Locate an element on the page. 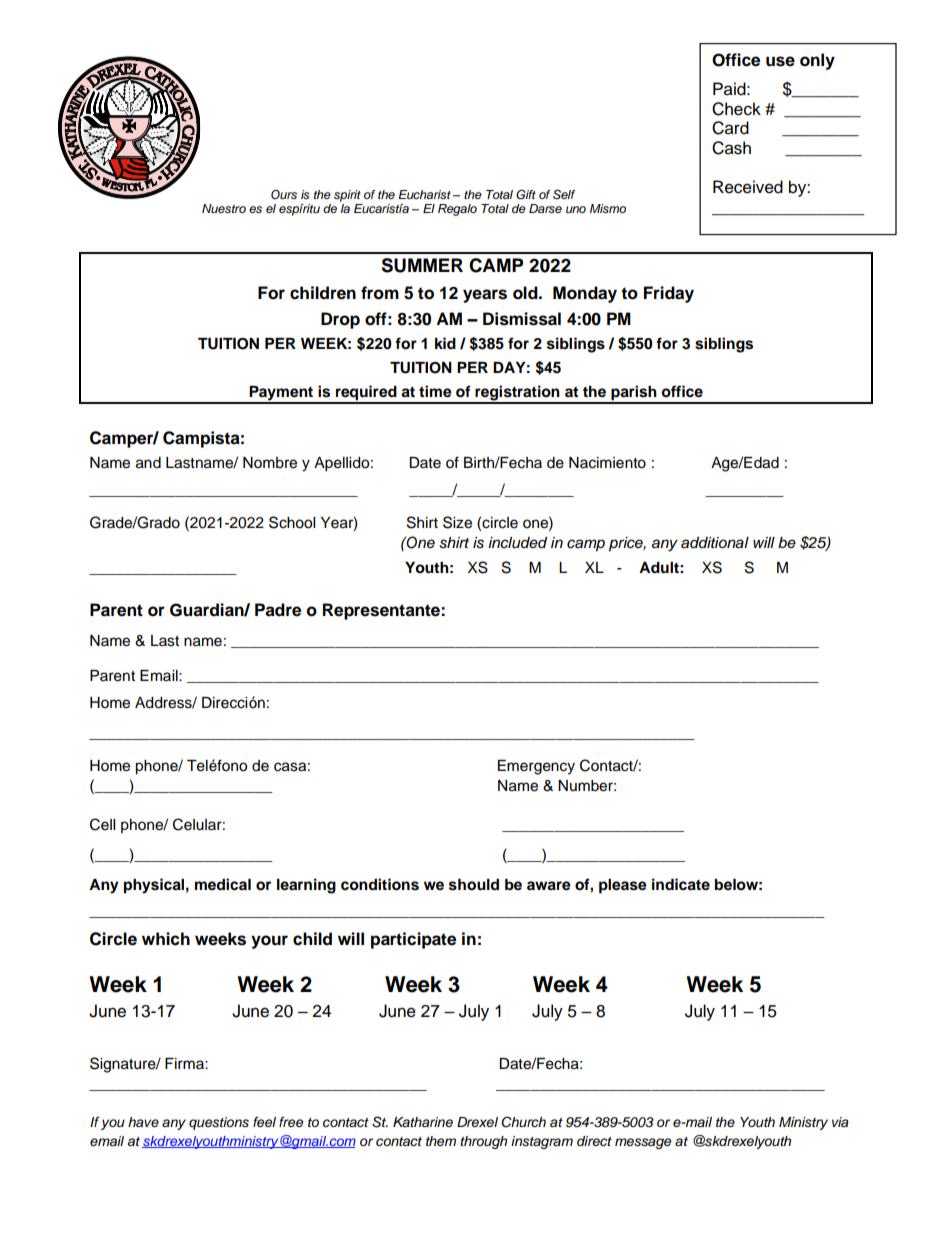  questions is located at coordinates (219, 1123).
